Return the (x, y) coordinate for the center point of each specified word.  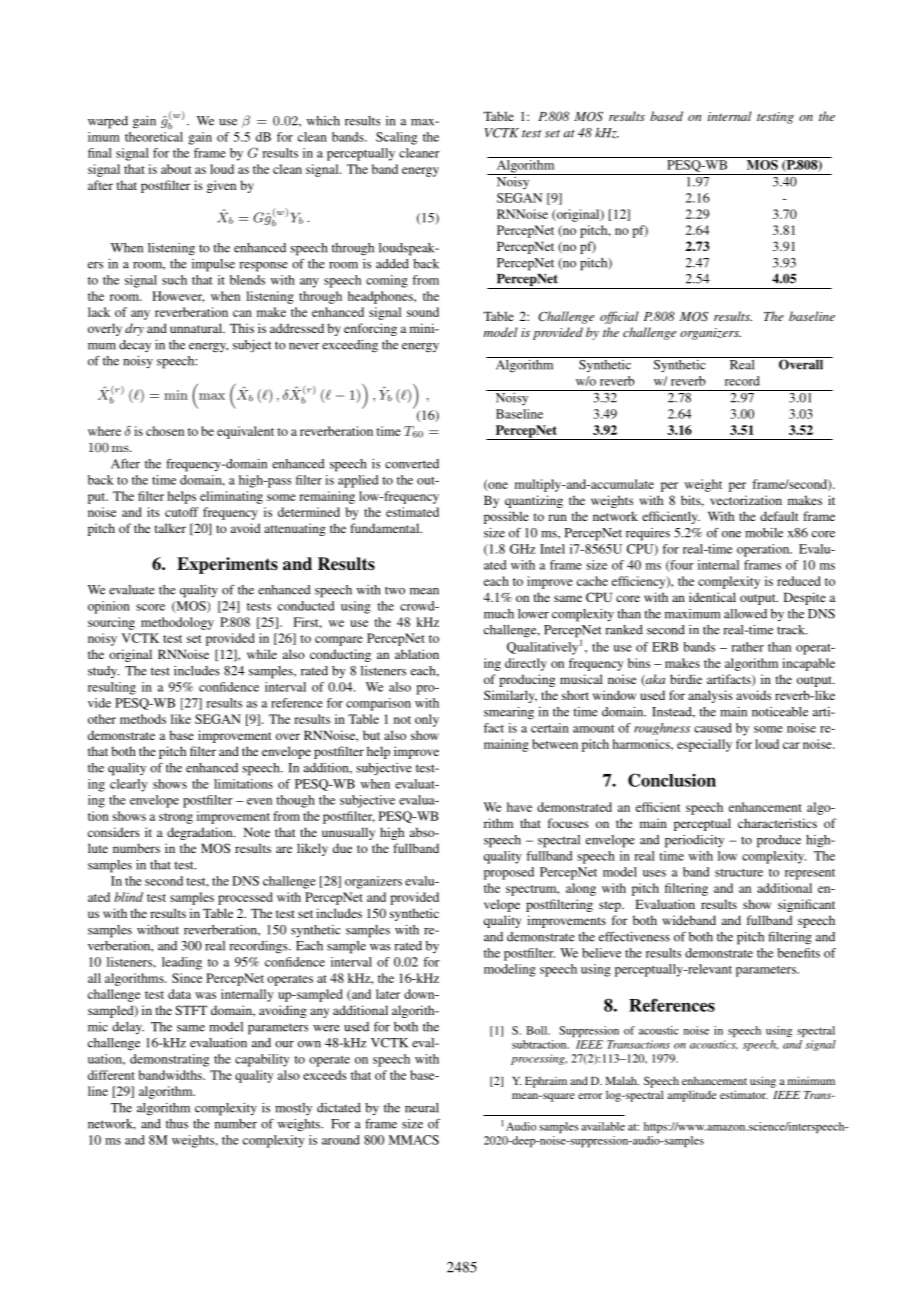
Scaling (396, 138)
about (176, 169)
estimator (744, 1094)
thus (177, 1124)
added (392, 264)
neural (422, 1108)
